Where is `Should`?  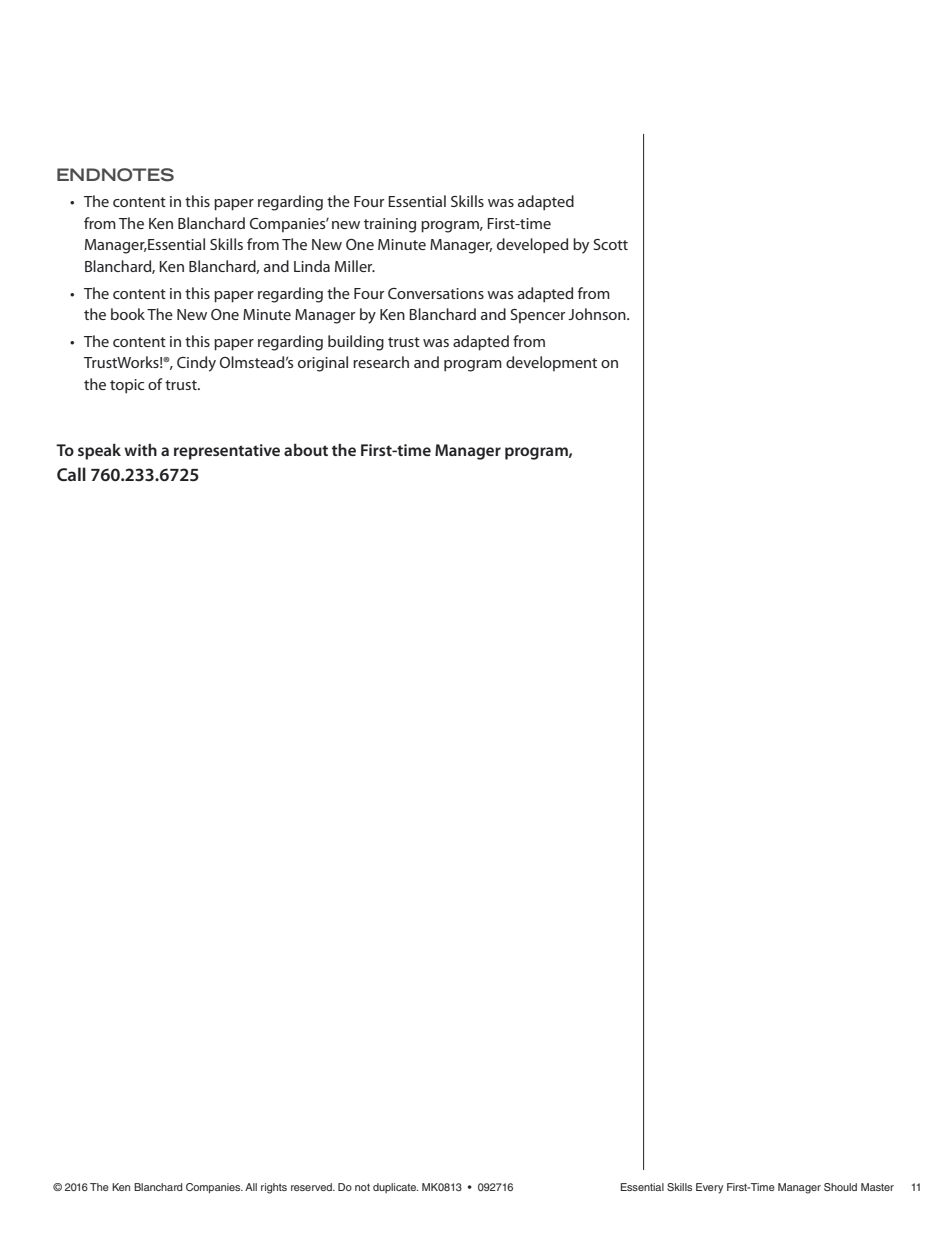 Should is located at coordinates (840, 1187).
